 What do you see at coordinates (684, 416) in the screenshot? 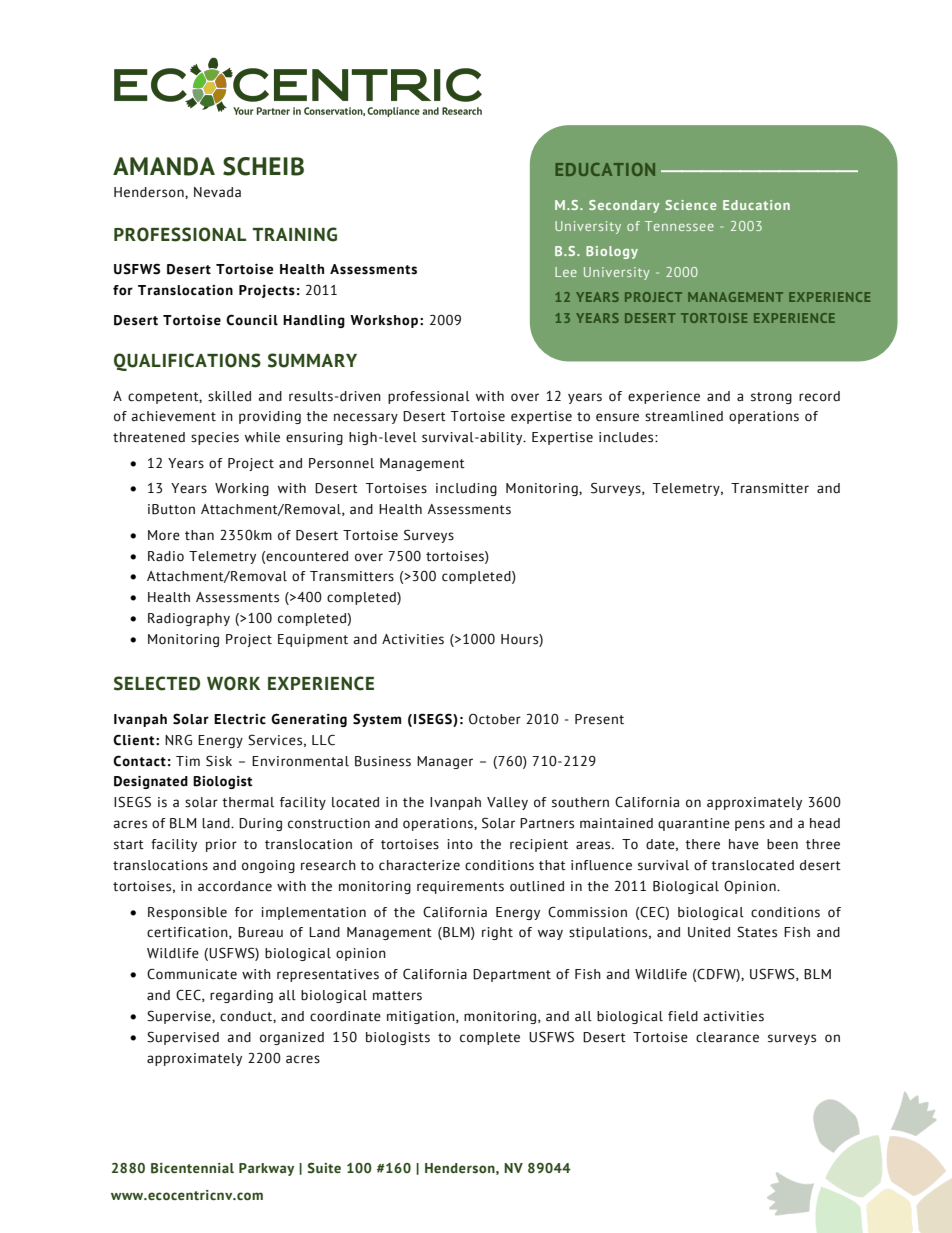
I see `streamlined` at bounding box center [684, 416].
